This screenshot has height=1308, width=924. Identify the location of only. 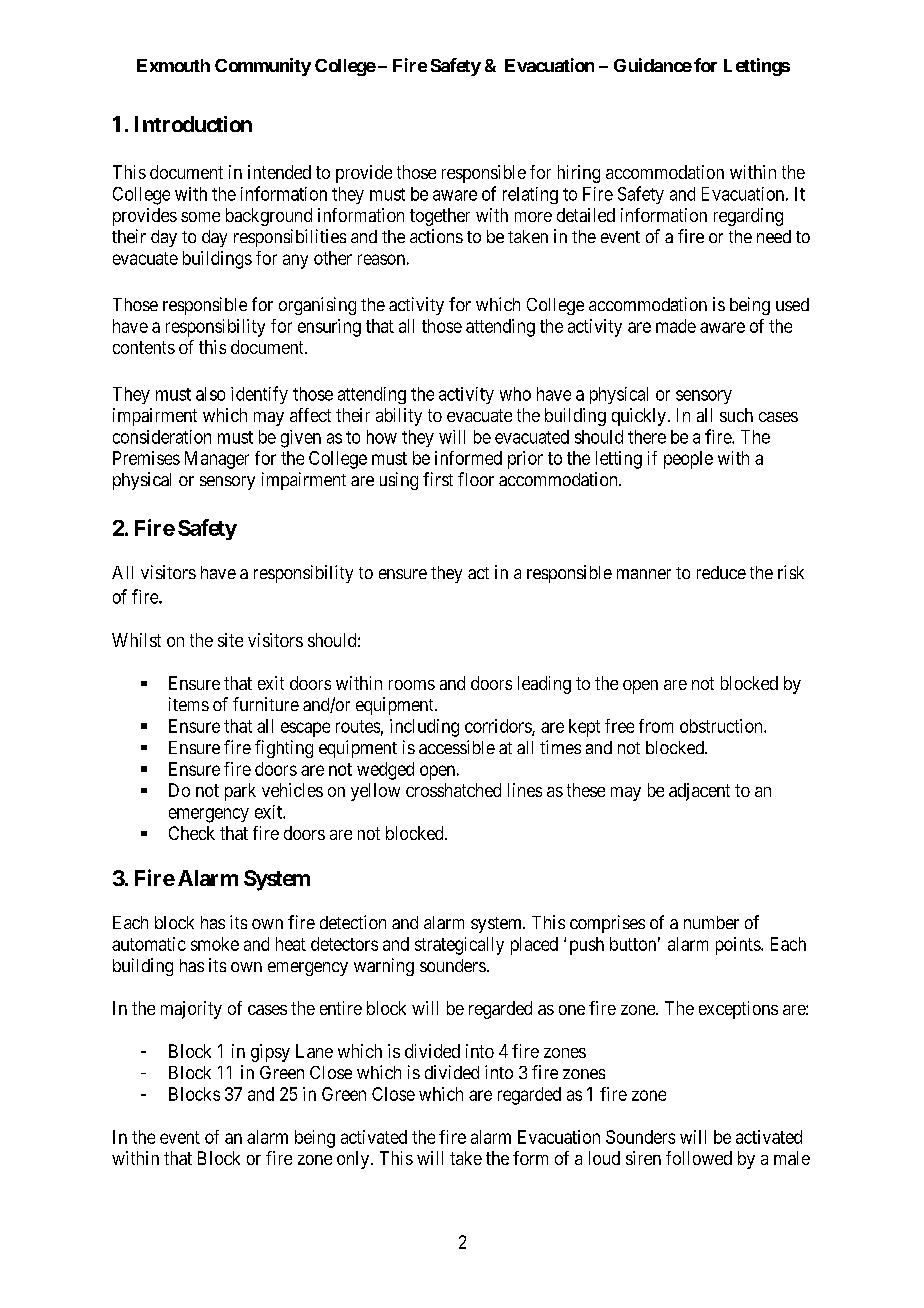
(354, 1160).
